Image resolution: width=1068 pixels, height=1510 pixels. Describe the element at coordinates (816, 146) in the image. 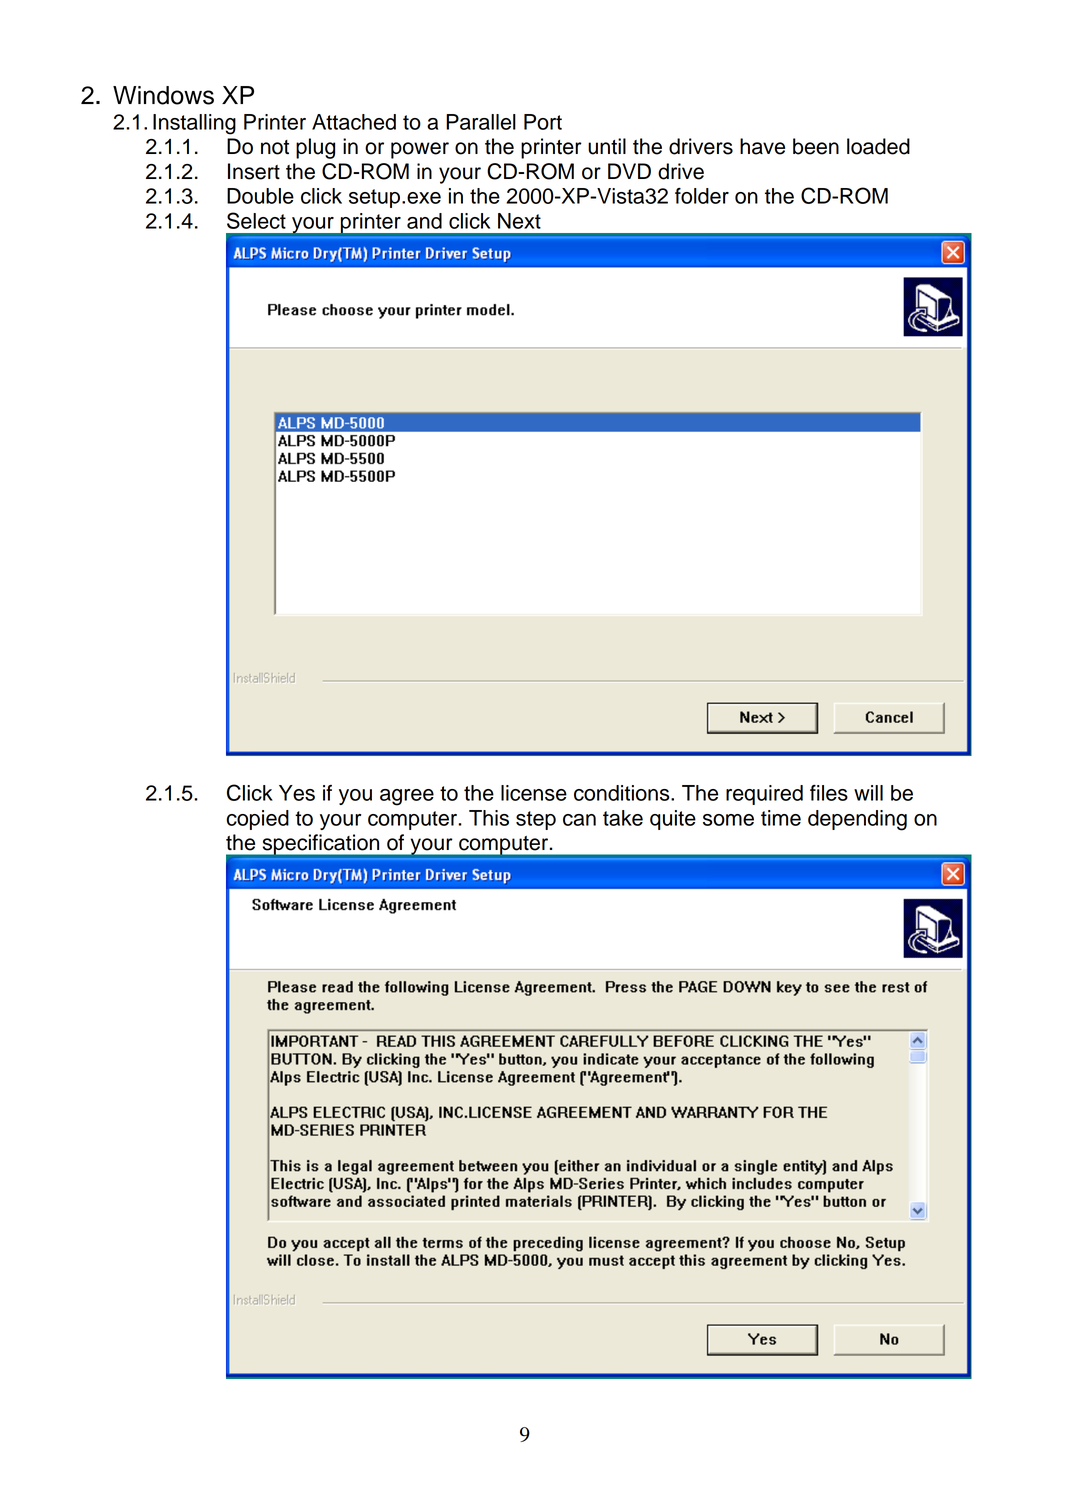

I see `been` at that location.
